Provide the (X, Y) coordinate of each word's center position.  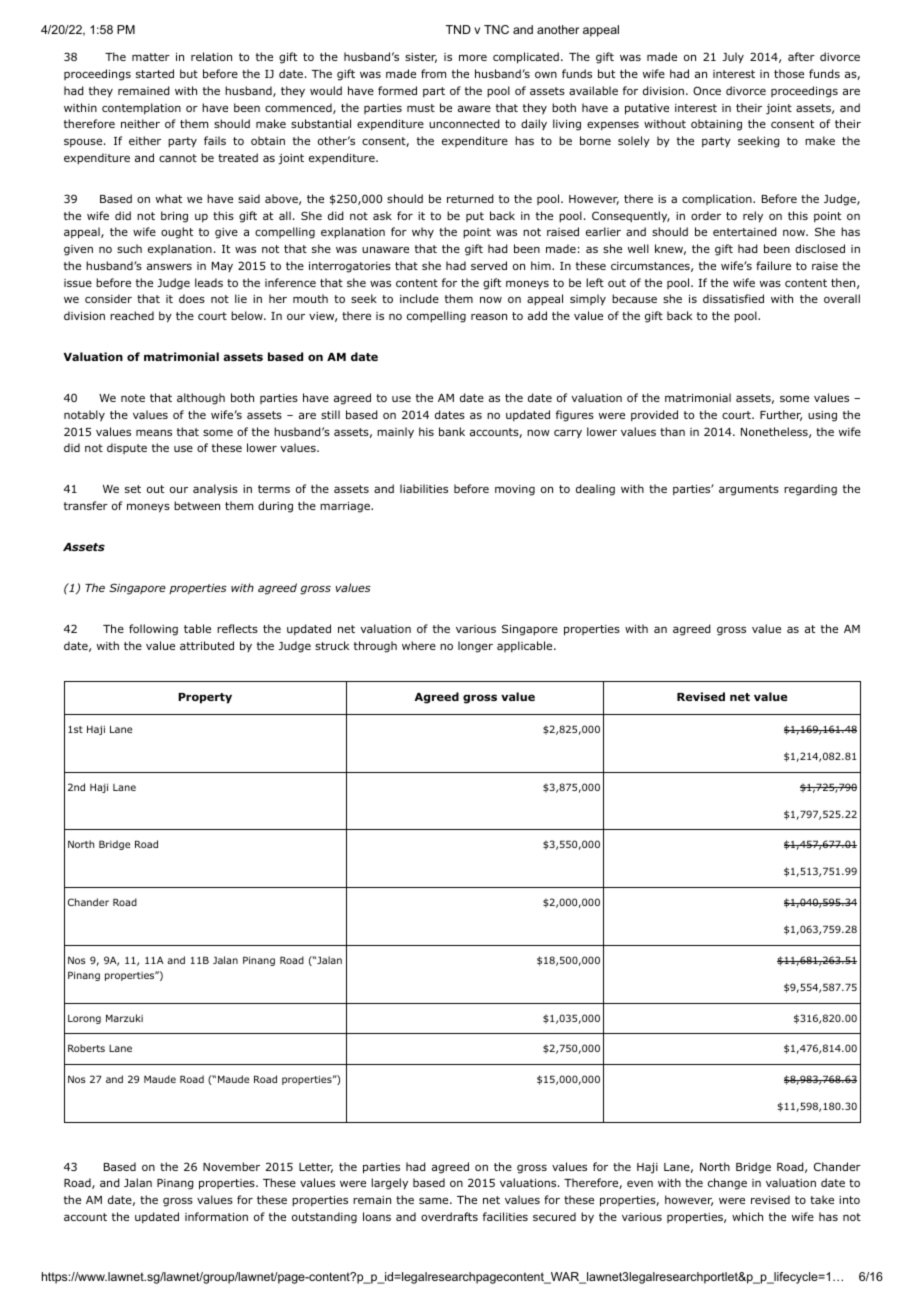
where (419, 645)
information (216, 1216)
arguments (749, 490)
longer (475, 647)
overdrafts (449, 1216)
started (155, 73)
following (153, 630)
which (747, 1216)
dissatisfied (733, 298)
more (473, 57)
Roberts (86, 1048)
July (733, 58)
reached (132, 315)
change (727, 1184)
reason (489, 316)
